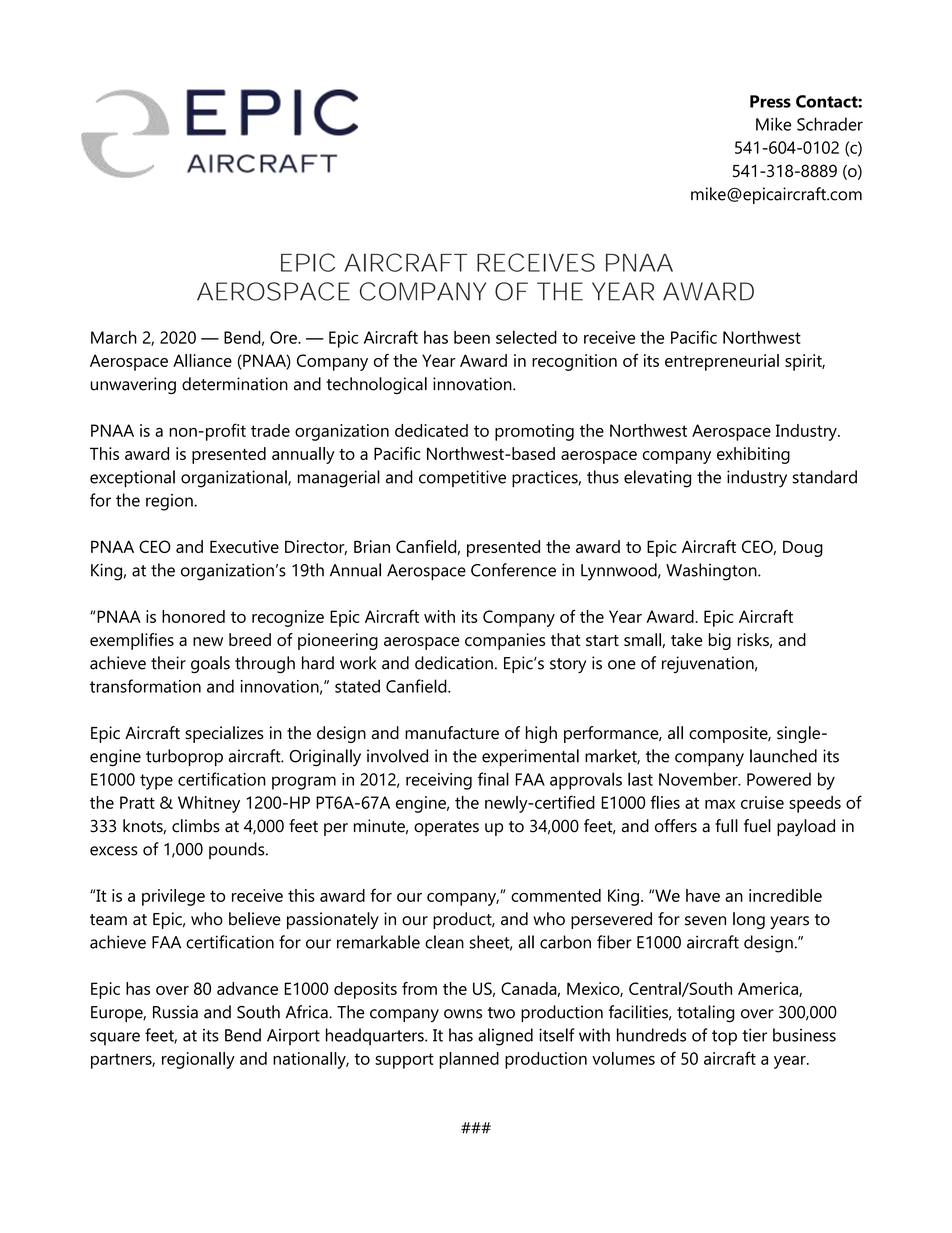 The height and width of the screenshot is (1233, 952). I want to click on Russia, so click(175, 1012).
